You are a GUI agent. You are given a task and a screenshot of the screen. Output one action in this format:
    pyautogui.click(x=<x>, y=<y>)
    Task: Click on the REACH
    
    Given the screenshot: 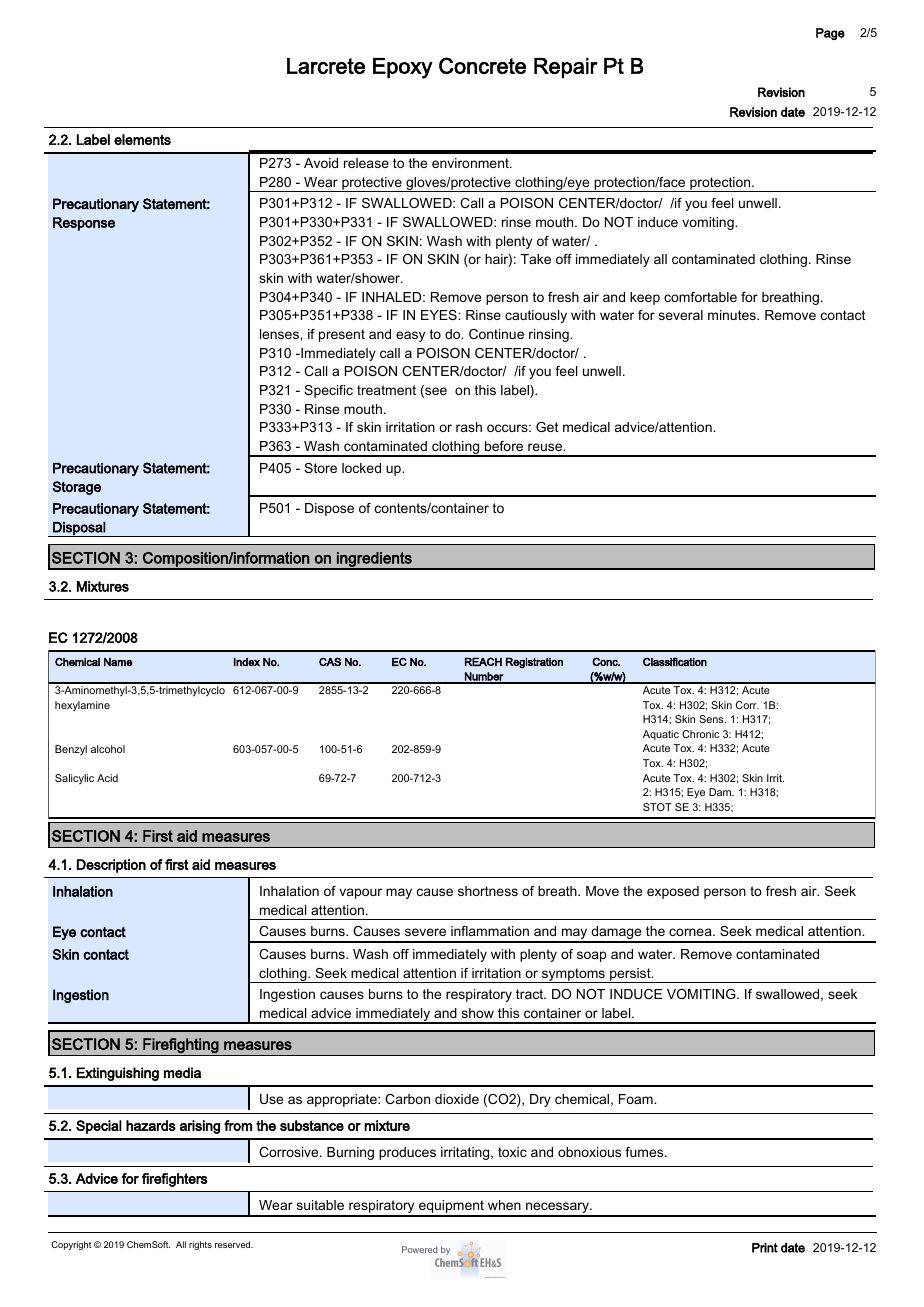 What is the action you would take?
    pyautogui.click(x=483, y=661)
